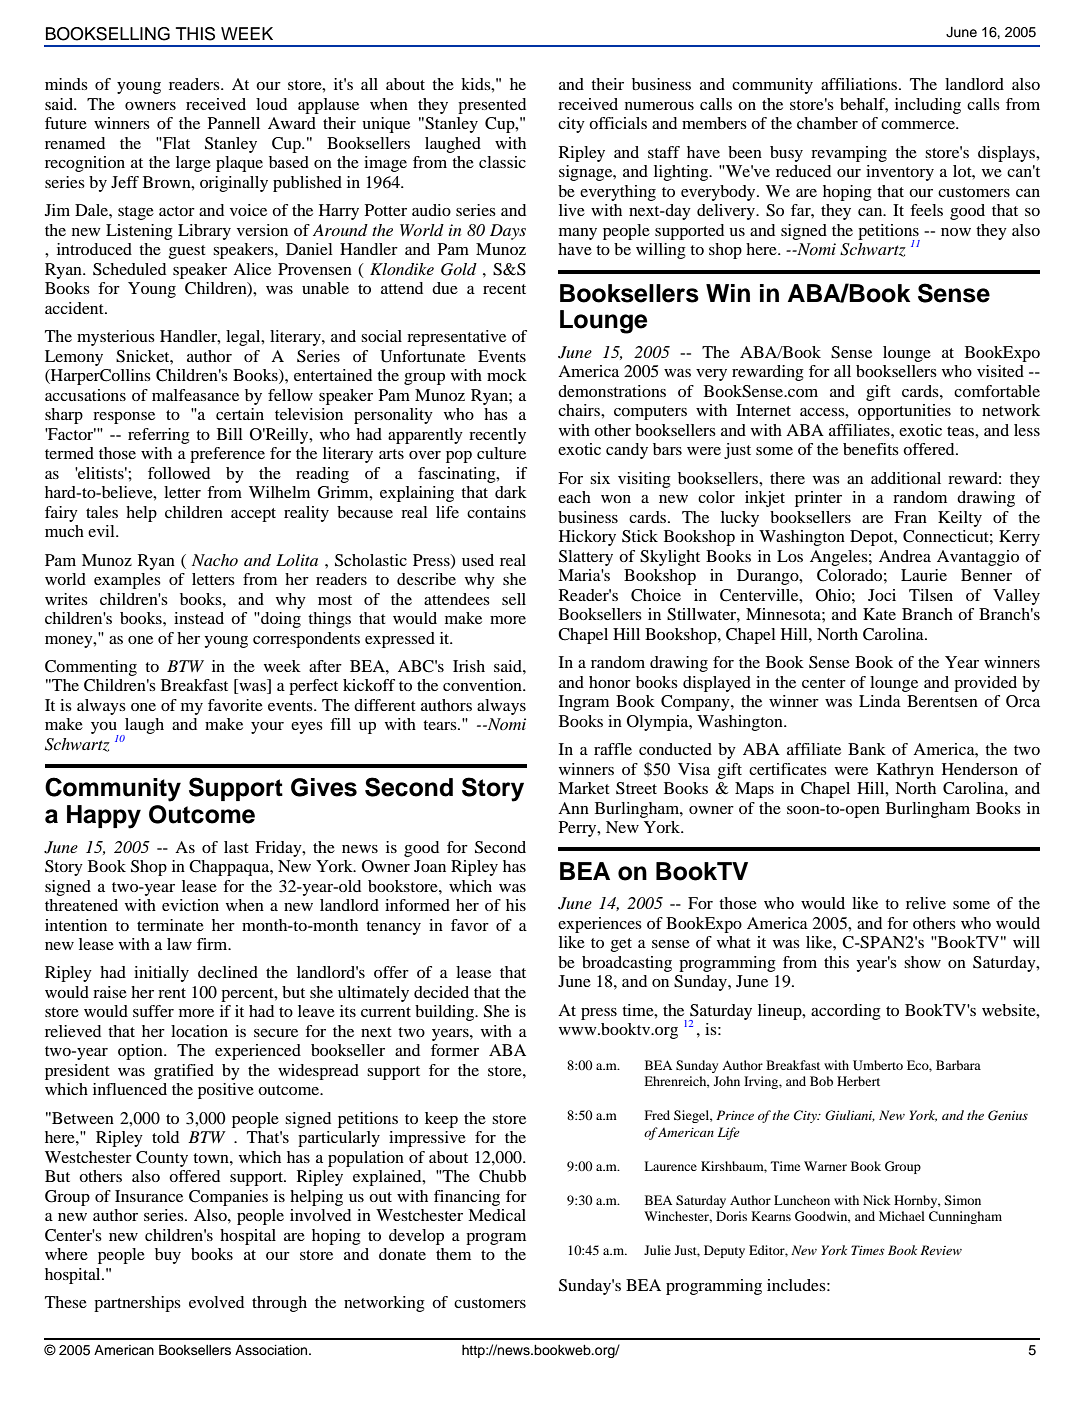  What do you see at coordinates (492, 106) in the image?
I see `presented` at bounding box center [492, 106].
